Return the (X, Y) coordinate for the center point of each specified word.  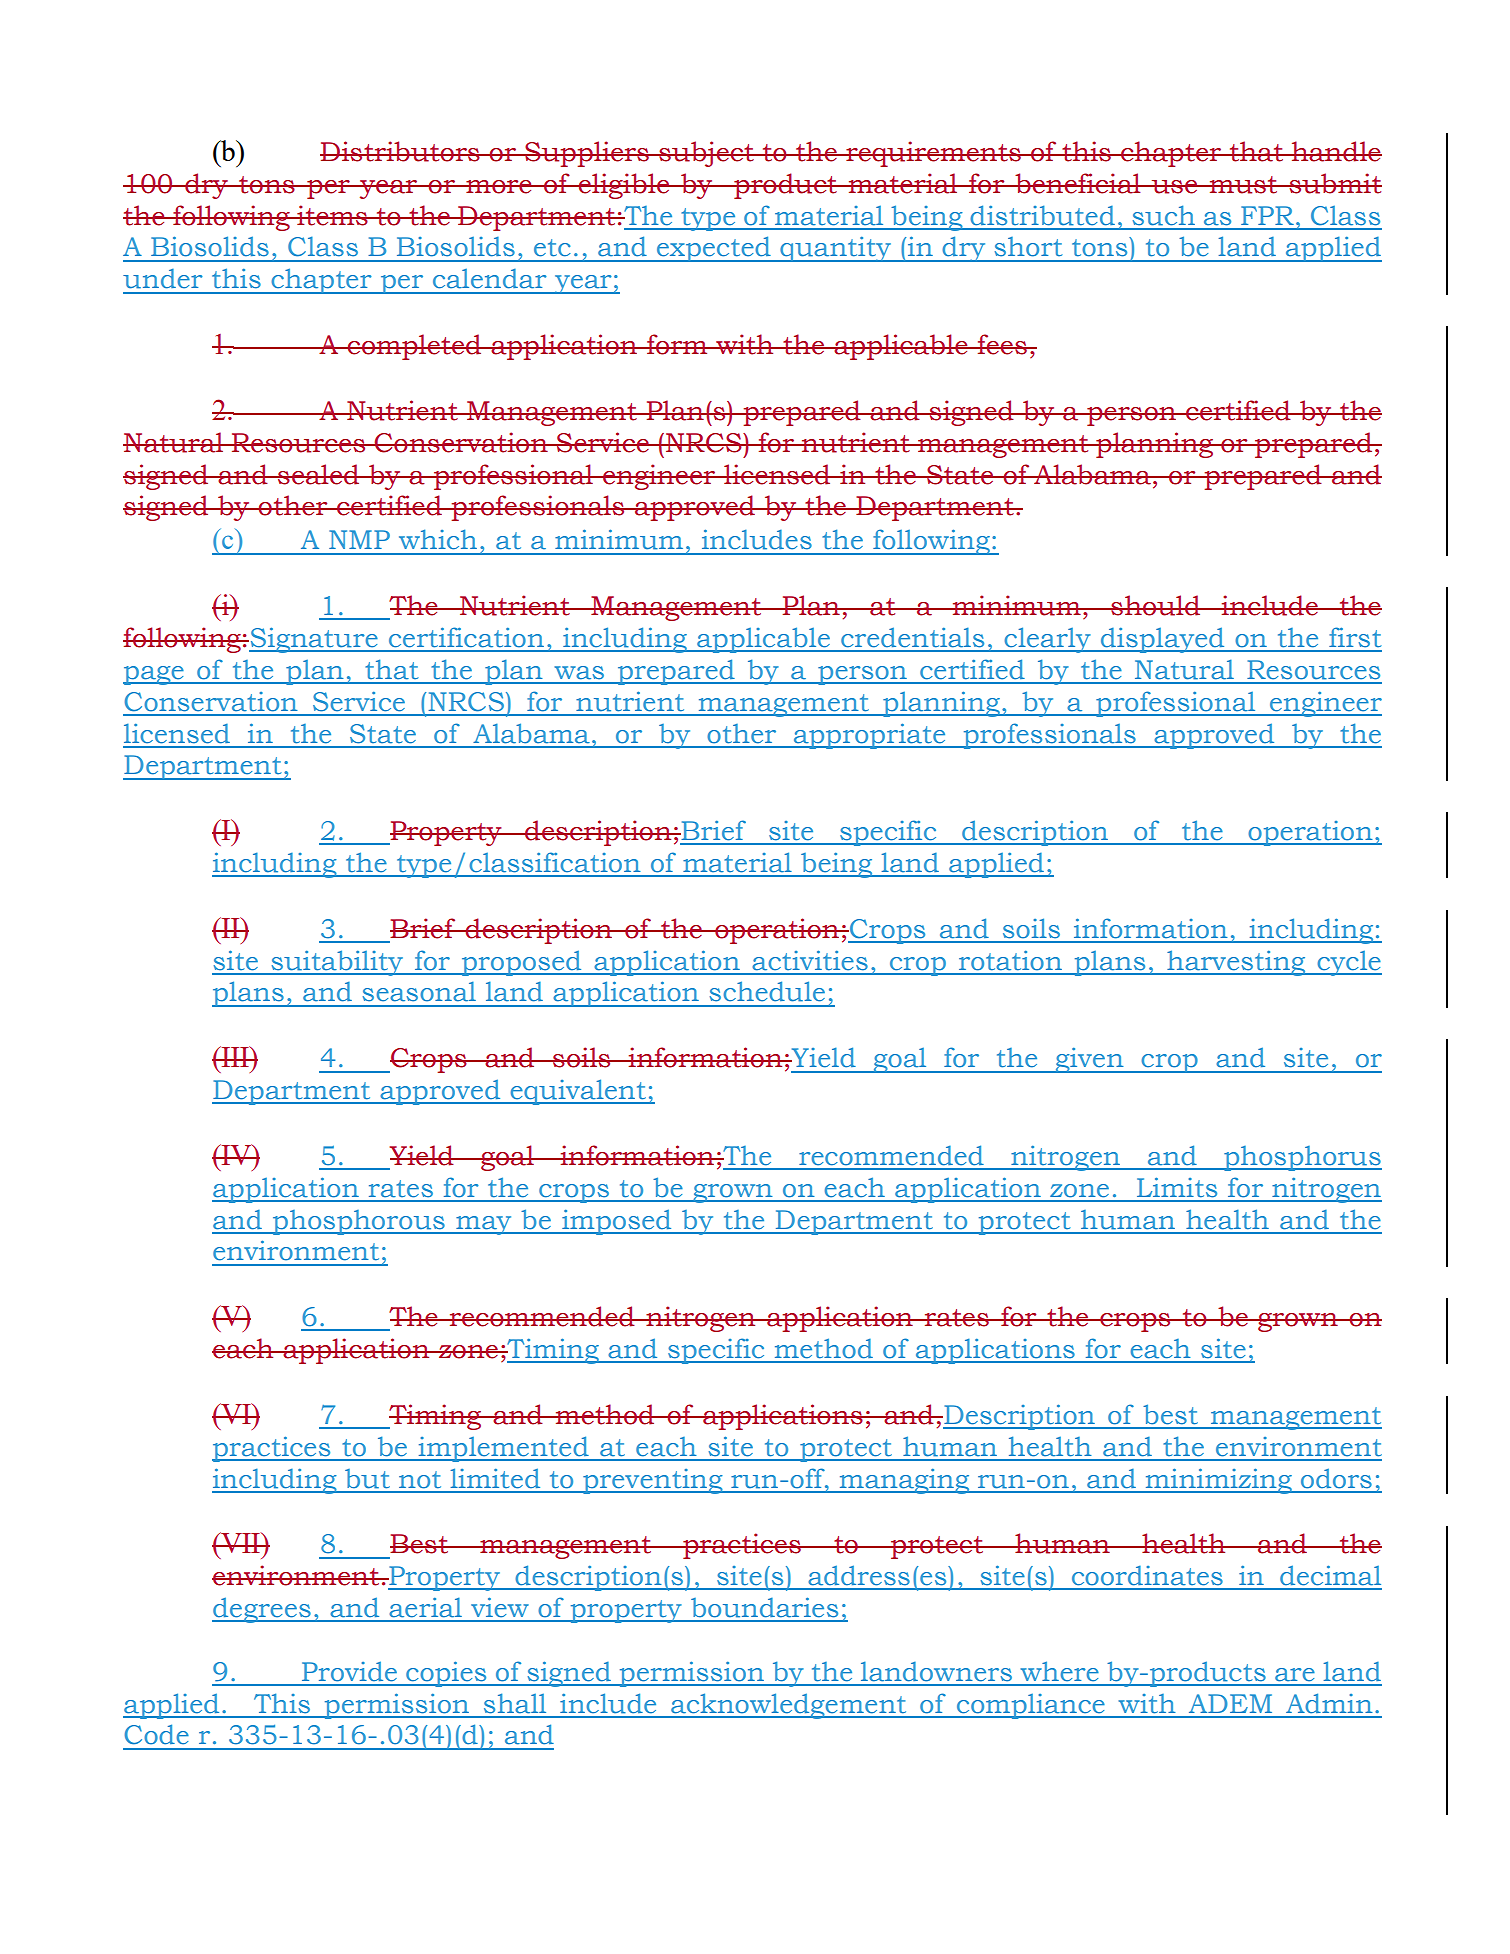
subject (706, 154)
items (332, 215)
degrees (262, 1610)
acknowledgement (789, 1706)
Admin (1329, 1703)
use (1175, 187)
